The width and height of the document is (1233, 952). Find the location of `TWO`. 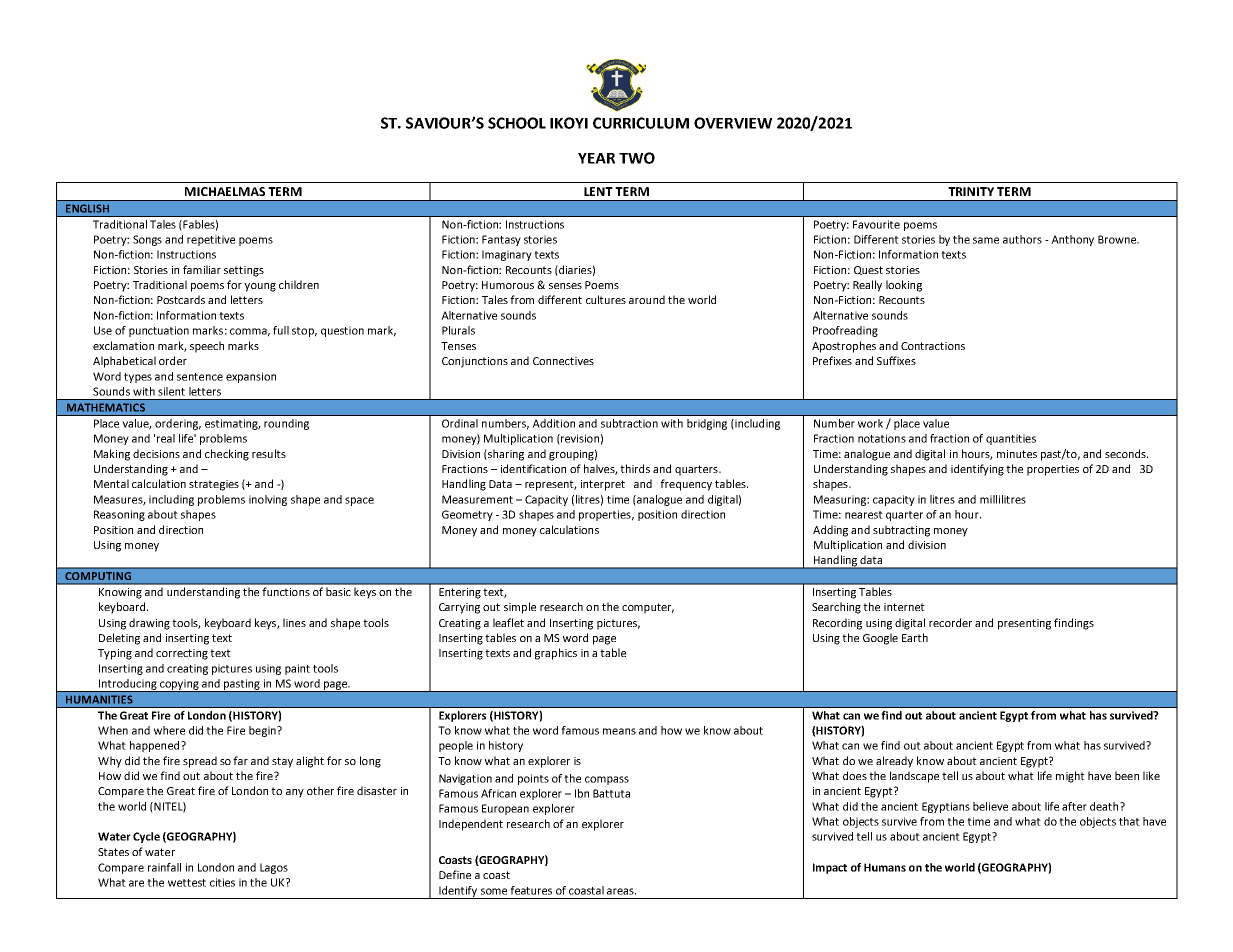

TWO is located at coordinates (637, 158).
